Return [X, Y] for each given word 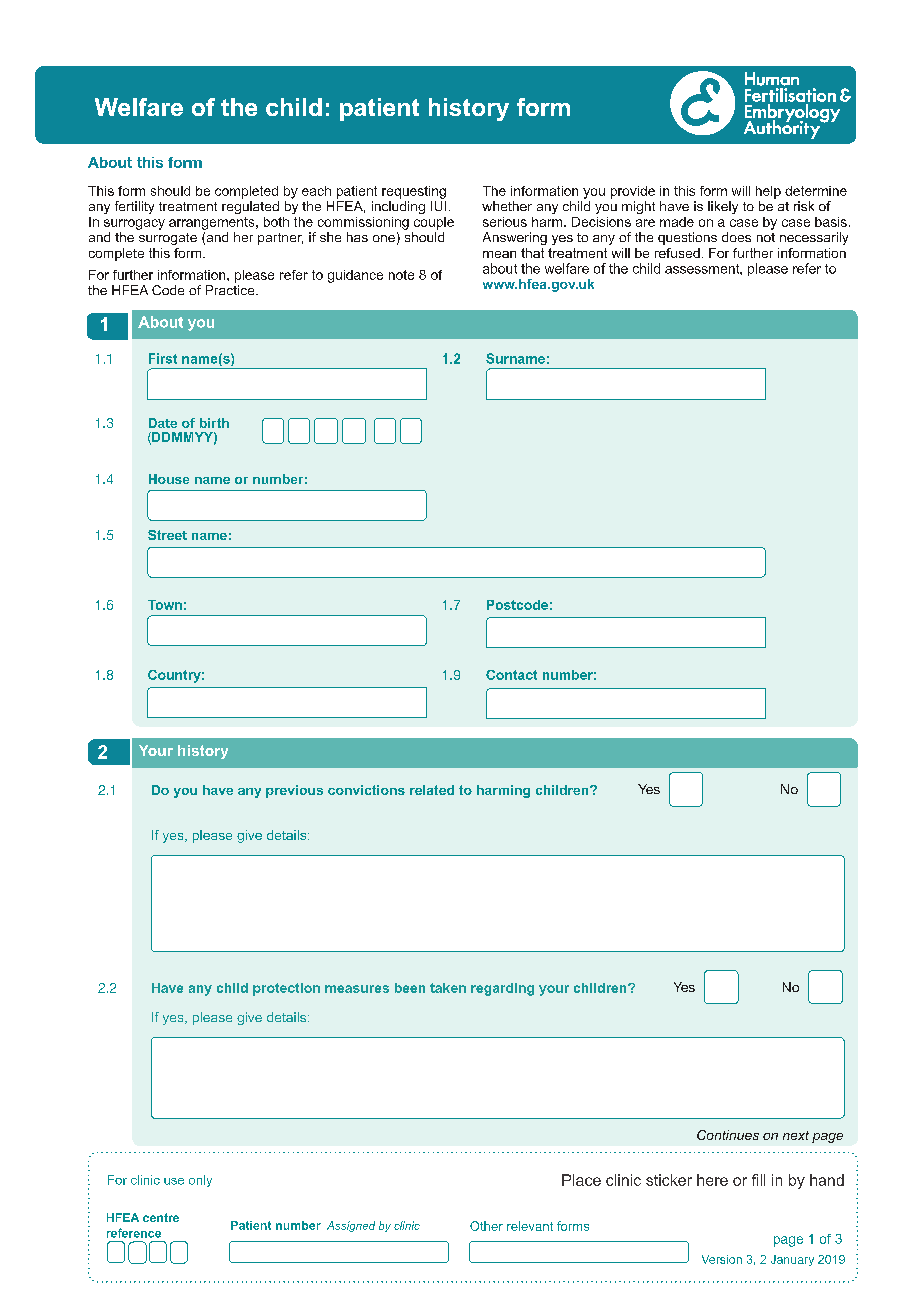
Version [722, 1259]
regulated [250, 207]
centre [161, 1217]
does [736, 237]
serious [505, 222]
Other [486, 1226]
